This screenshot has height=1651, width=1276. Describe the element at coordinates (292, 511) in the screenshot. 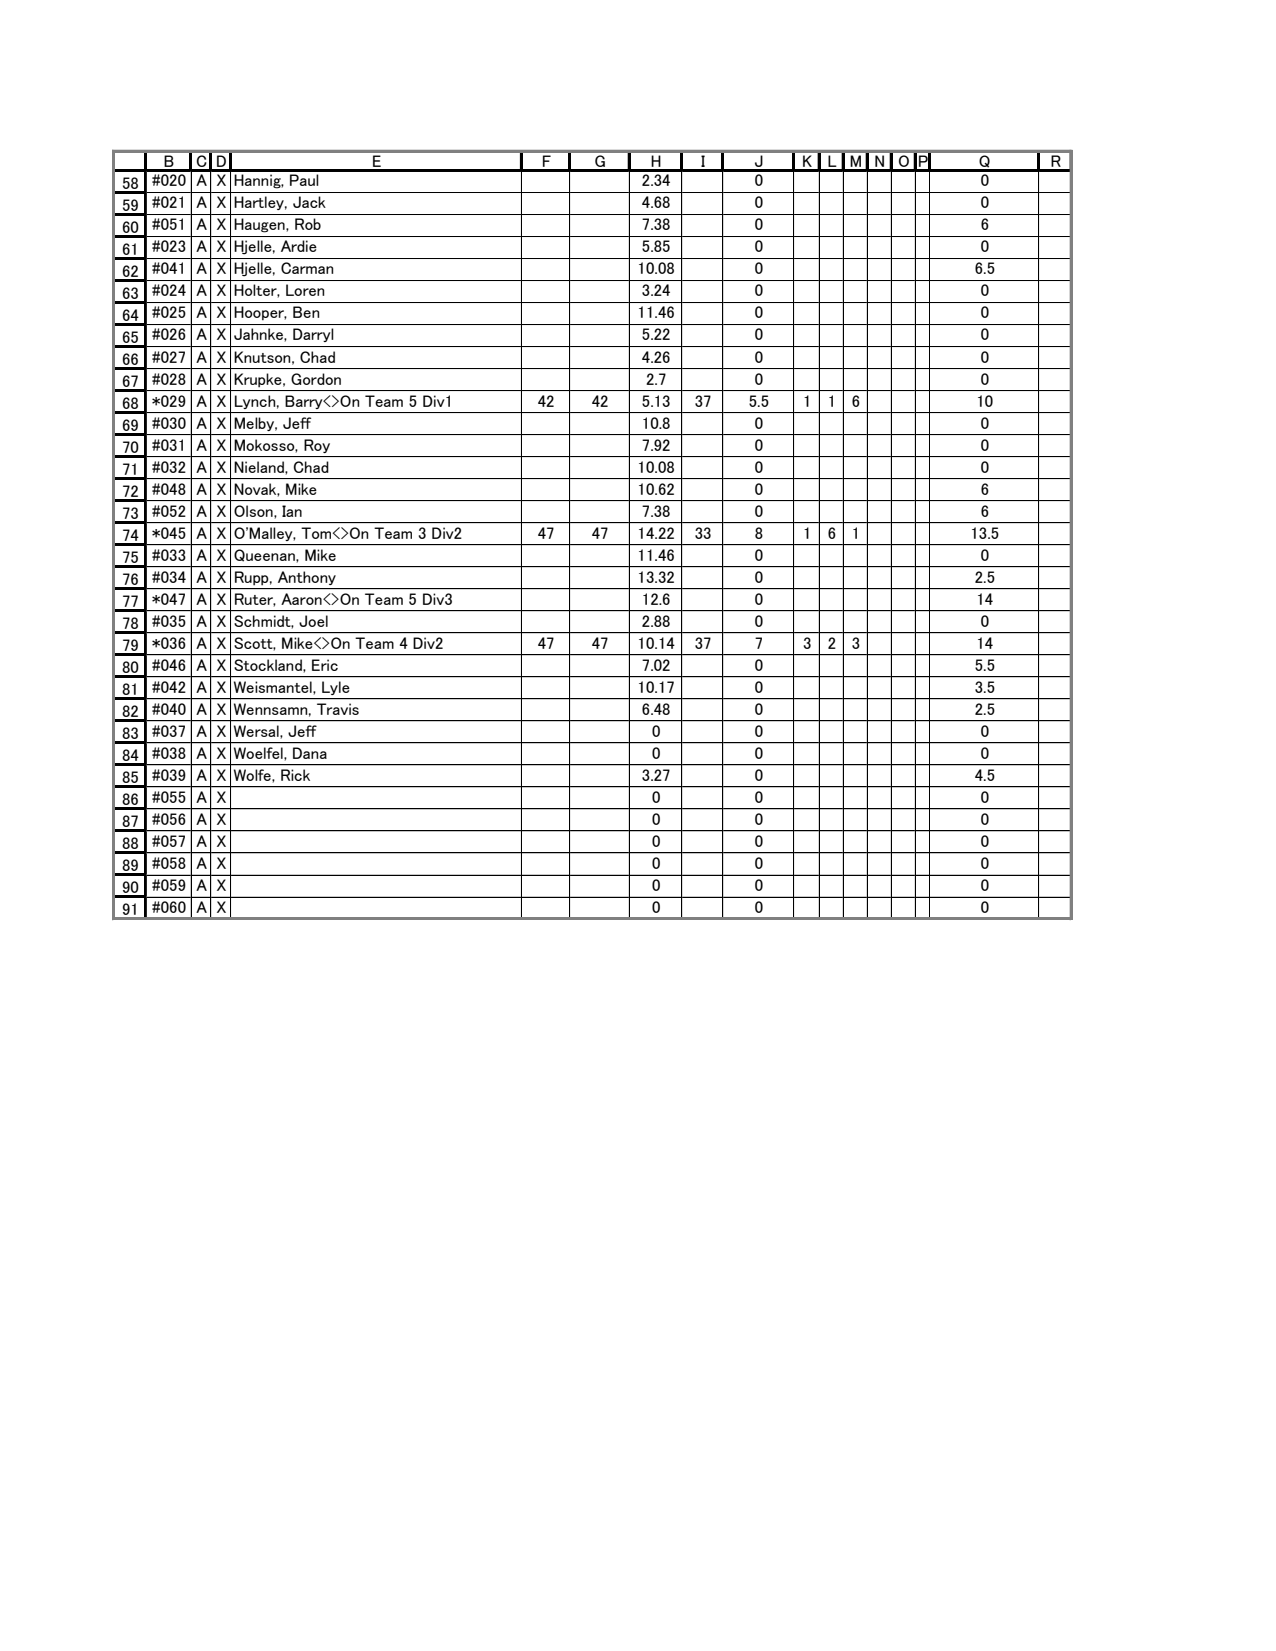

I see `Ian` at that location.
